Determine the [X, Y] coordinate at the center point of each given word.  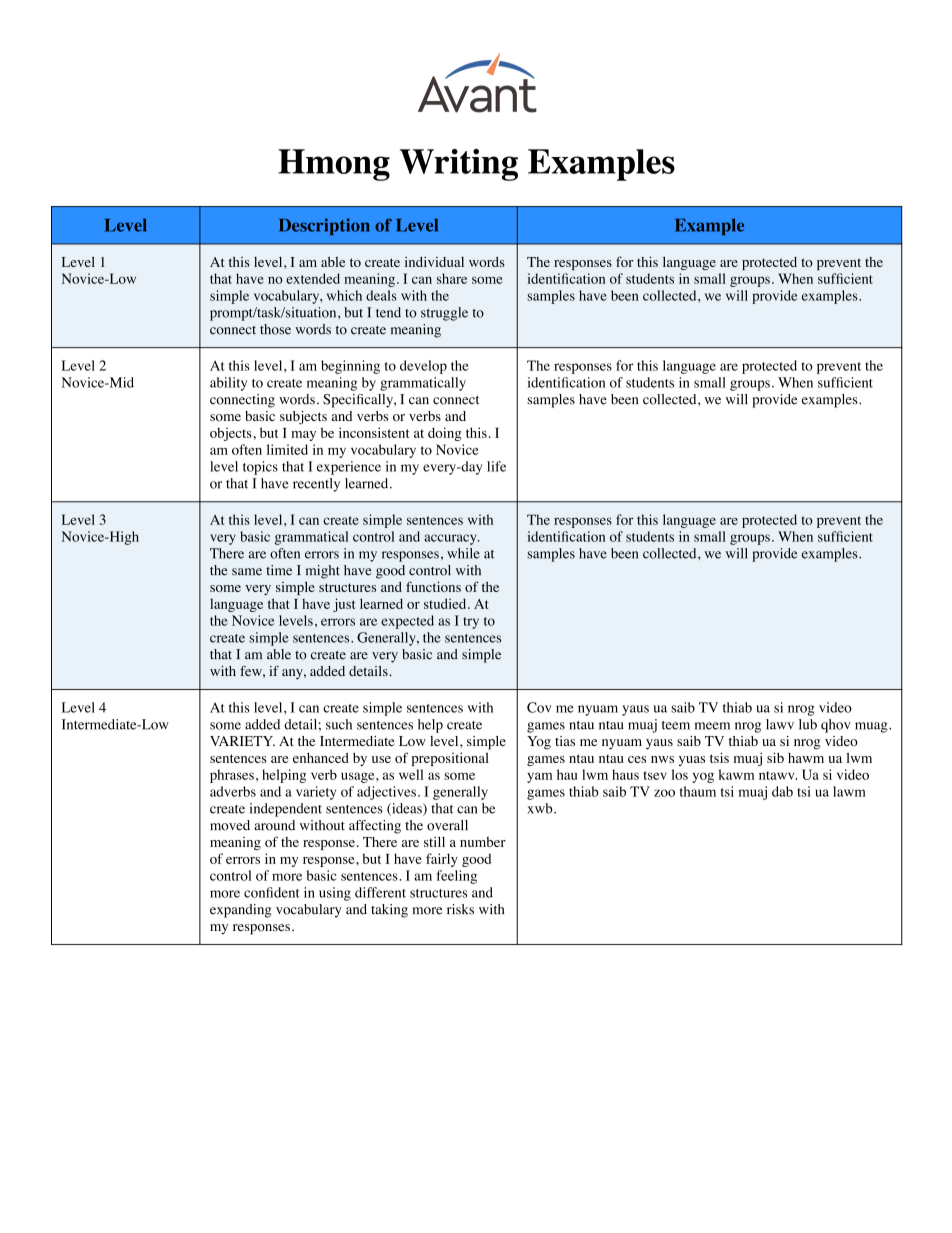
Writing [459, 165]
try [471, 623]
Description [324, 226]
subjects [303, 418]
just [344, 605]
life [496, 466]
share [452, 278]
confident [272, 892]
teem [676, 725]
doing [445, 434]
